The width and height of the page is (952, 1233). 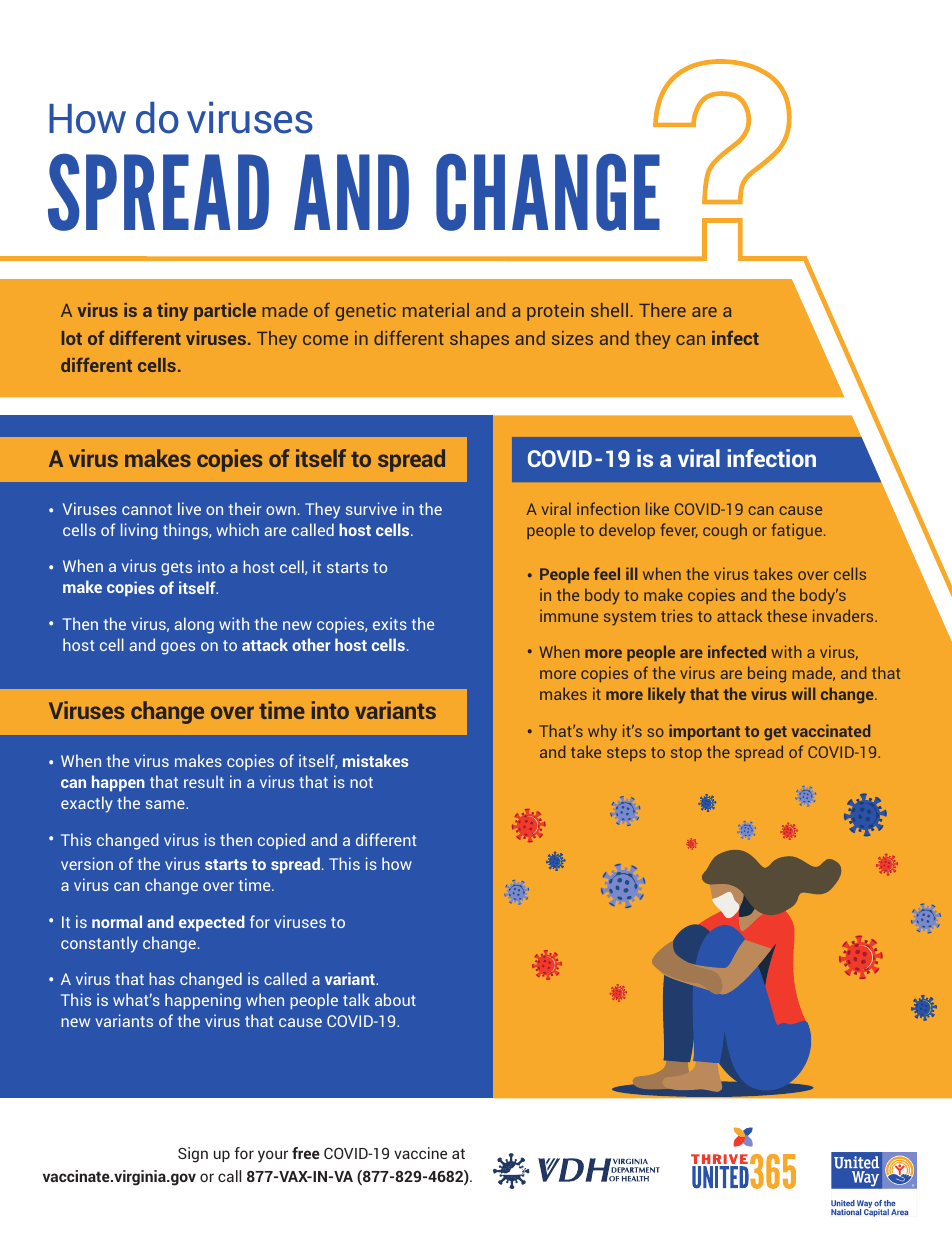 I want to click on result, so click(x=204, y=781).
